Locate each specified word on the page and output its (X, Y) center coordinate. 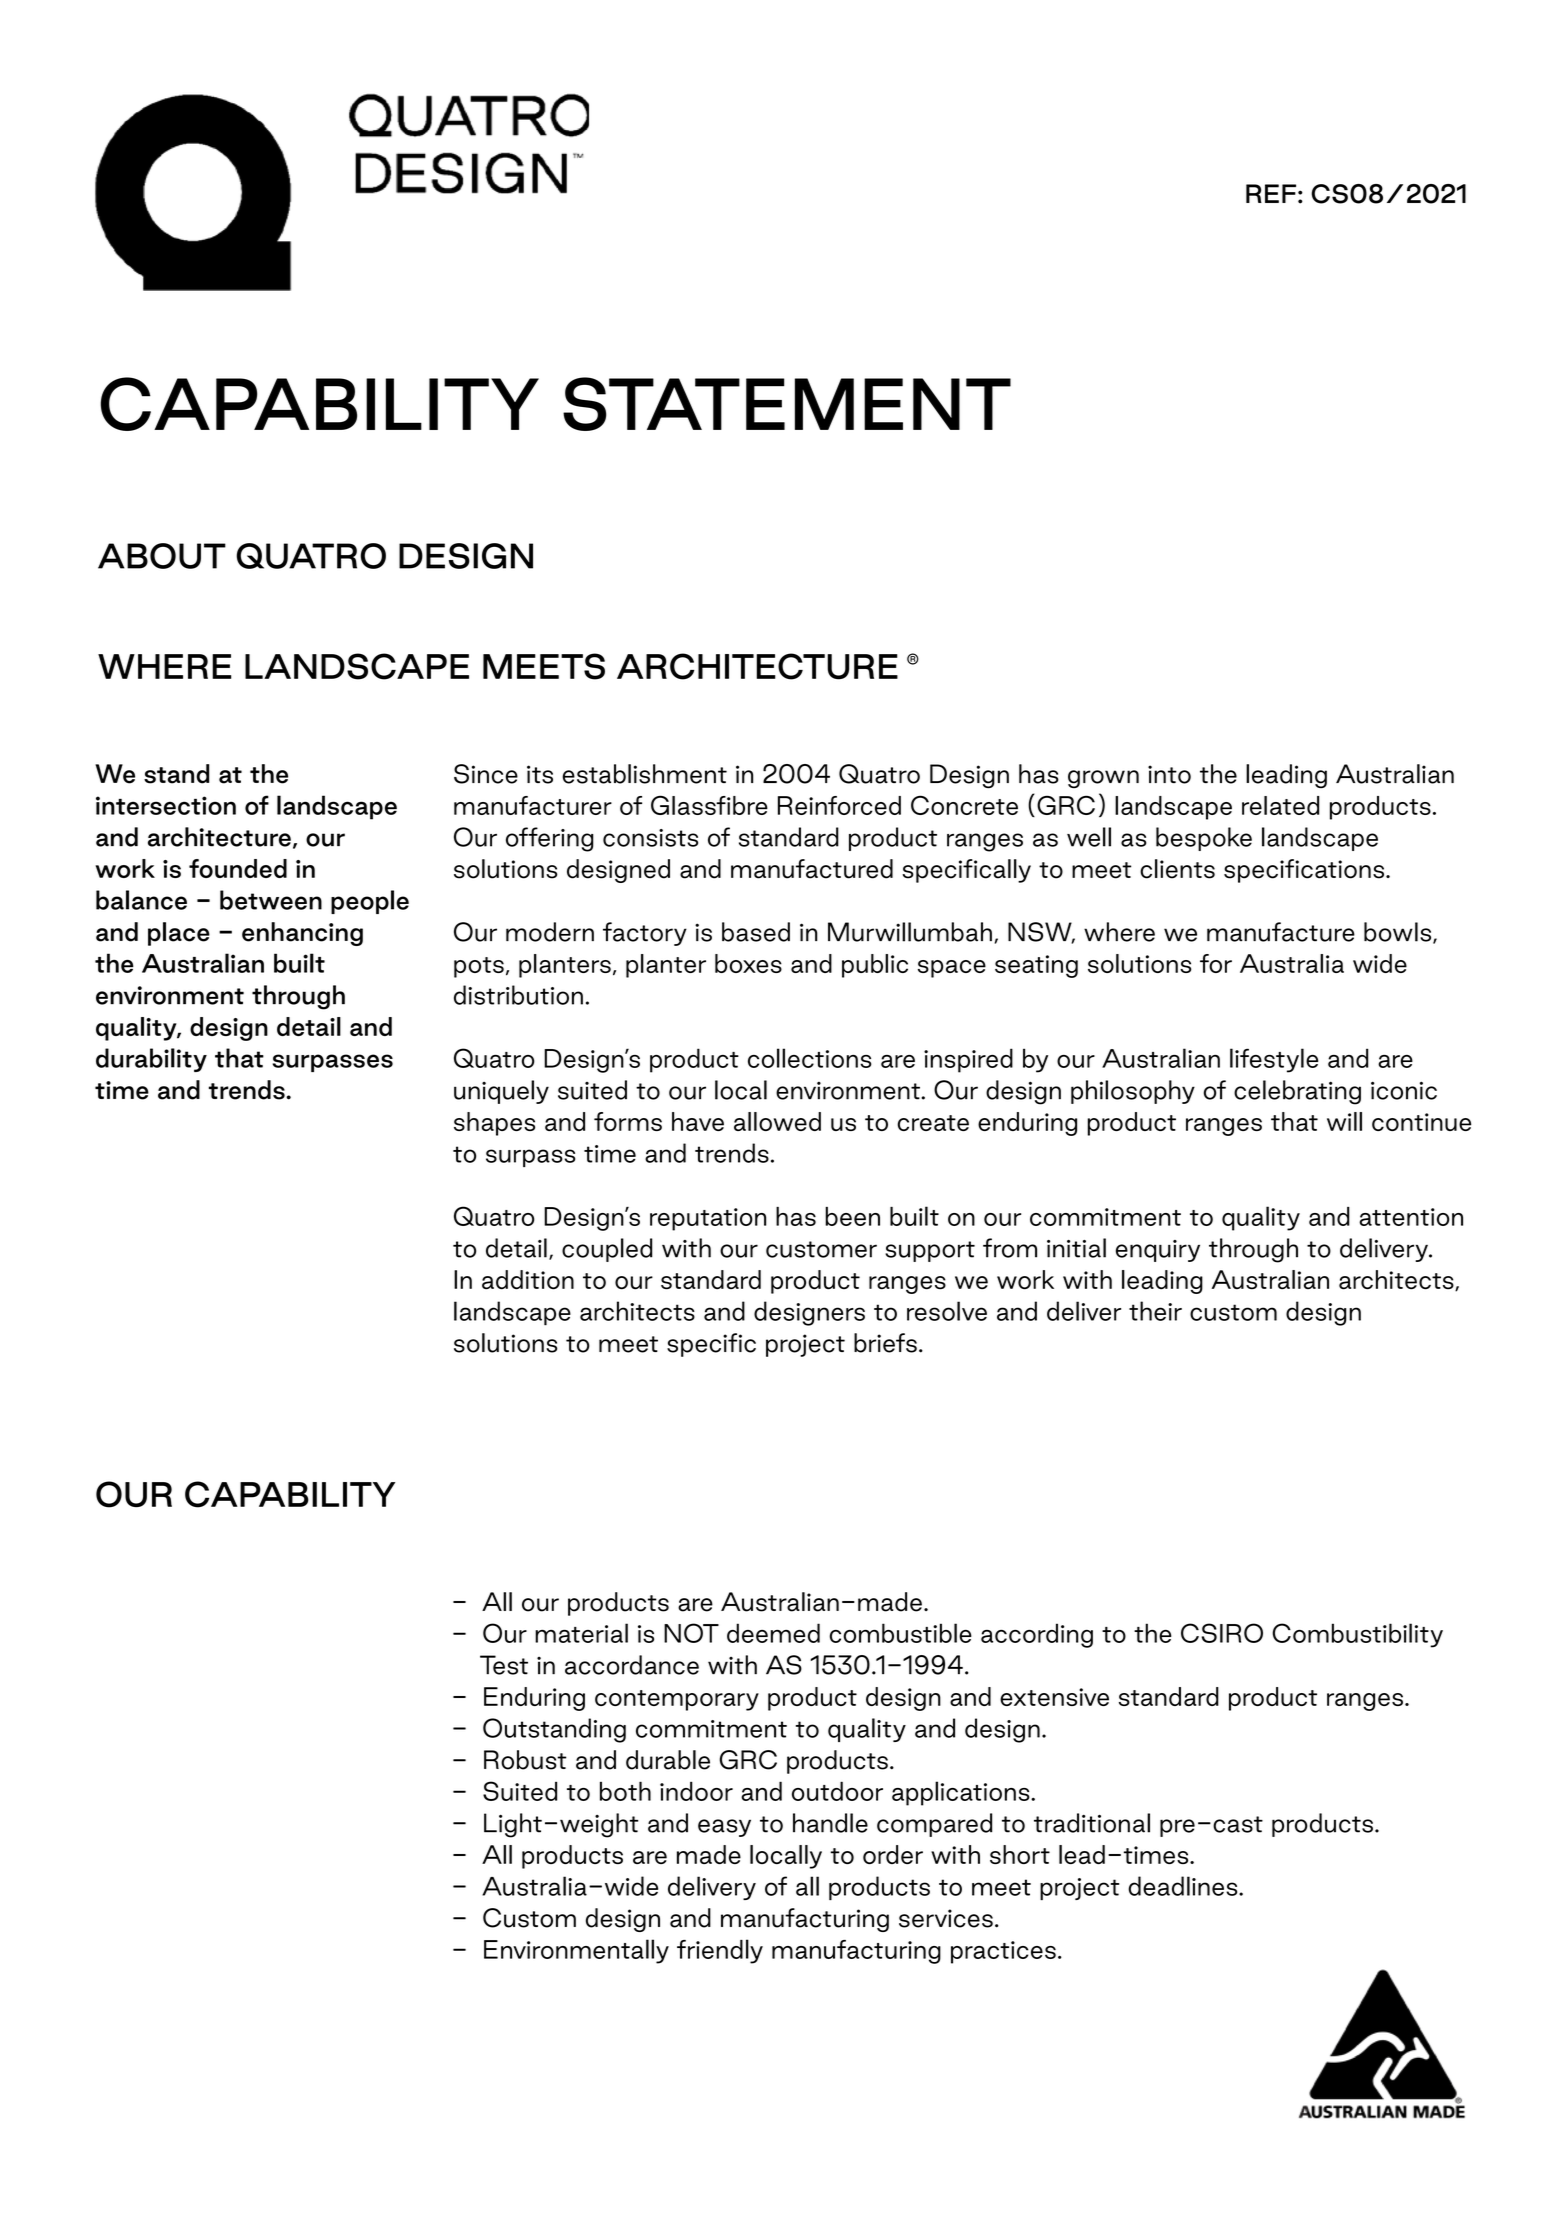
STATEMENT (787, 404)
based (756, 932)
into (1169, 774)
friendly (720, 1951)
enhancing (302, 934)
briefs (885, 1343)
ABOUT (162, 556)
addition (528, 1280)
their (1155, 1311)
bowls (1399, 933)
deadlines (1184, 1886)
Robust (525, 1760)
